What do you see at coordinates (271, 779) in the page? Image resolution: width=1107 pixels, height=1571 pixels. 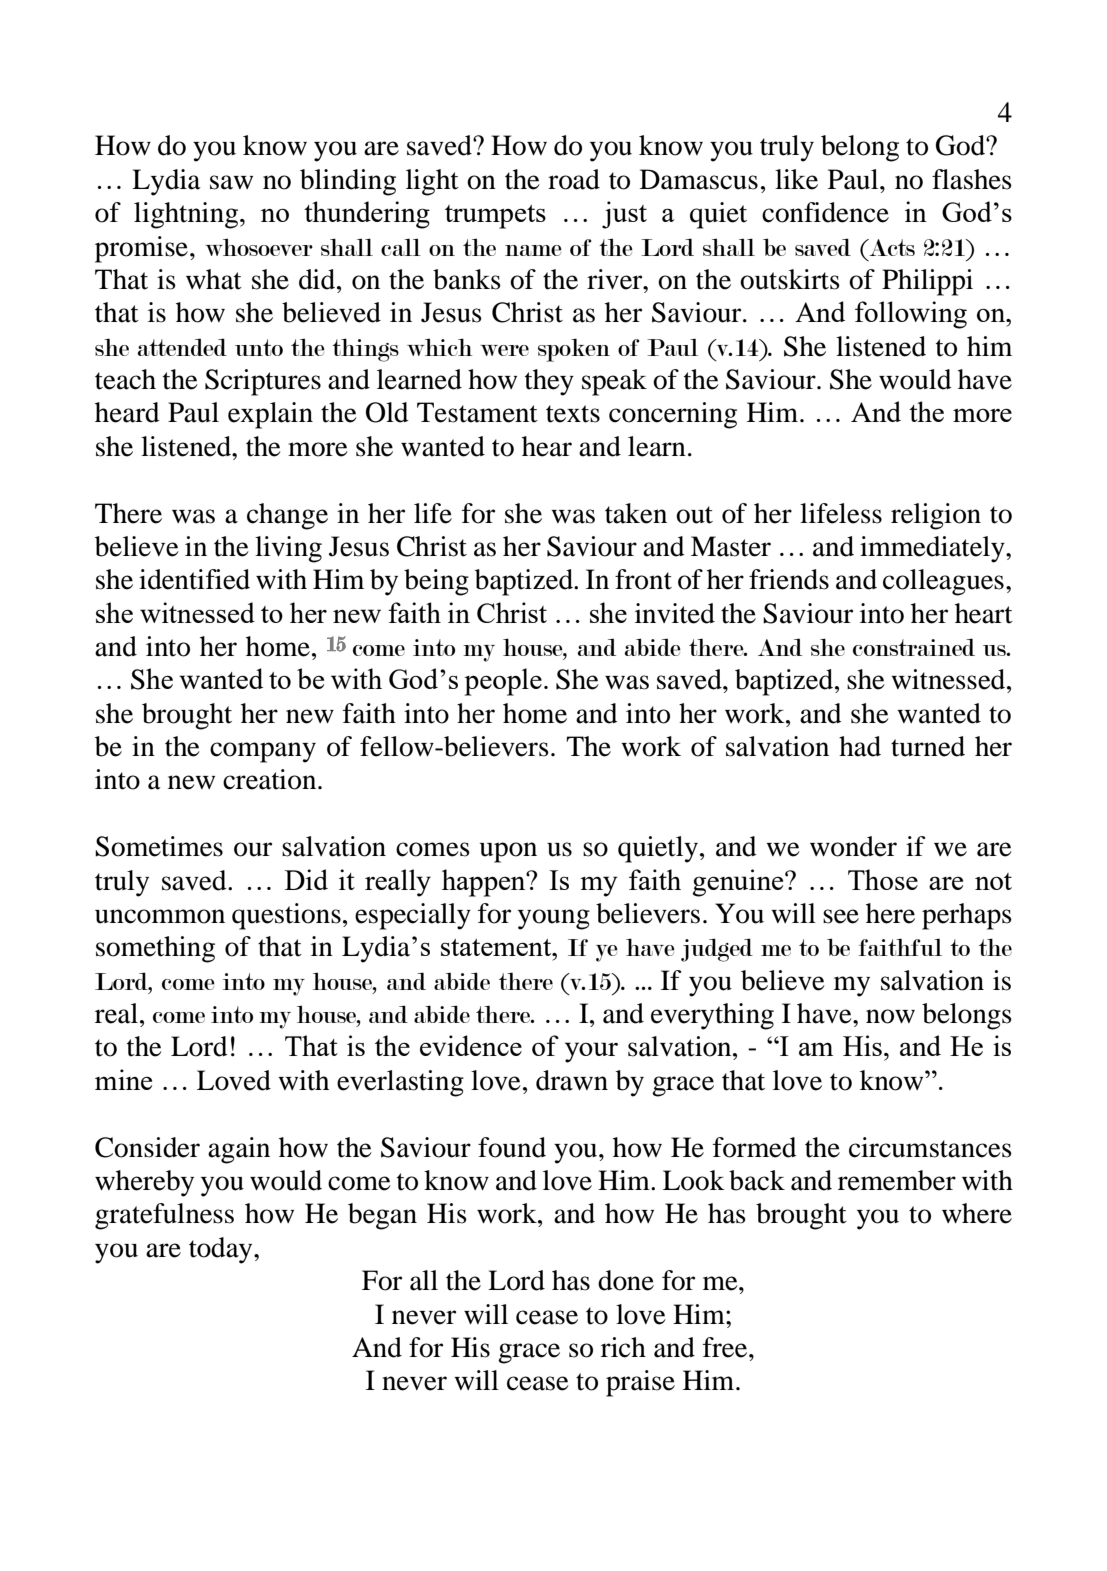 I see `creation` at bounding box center [271, 779].
